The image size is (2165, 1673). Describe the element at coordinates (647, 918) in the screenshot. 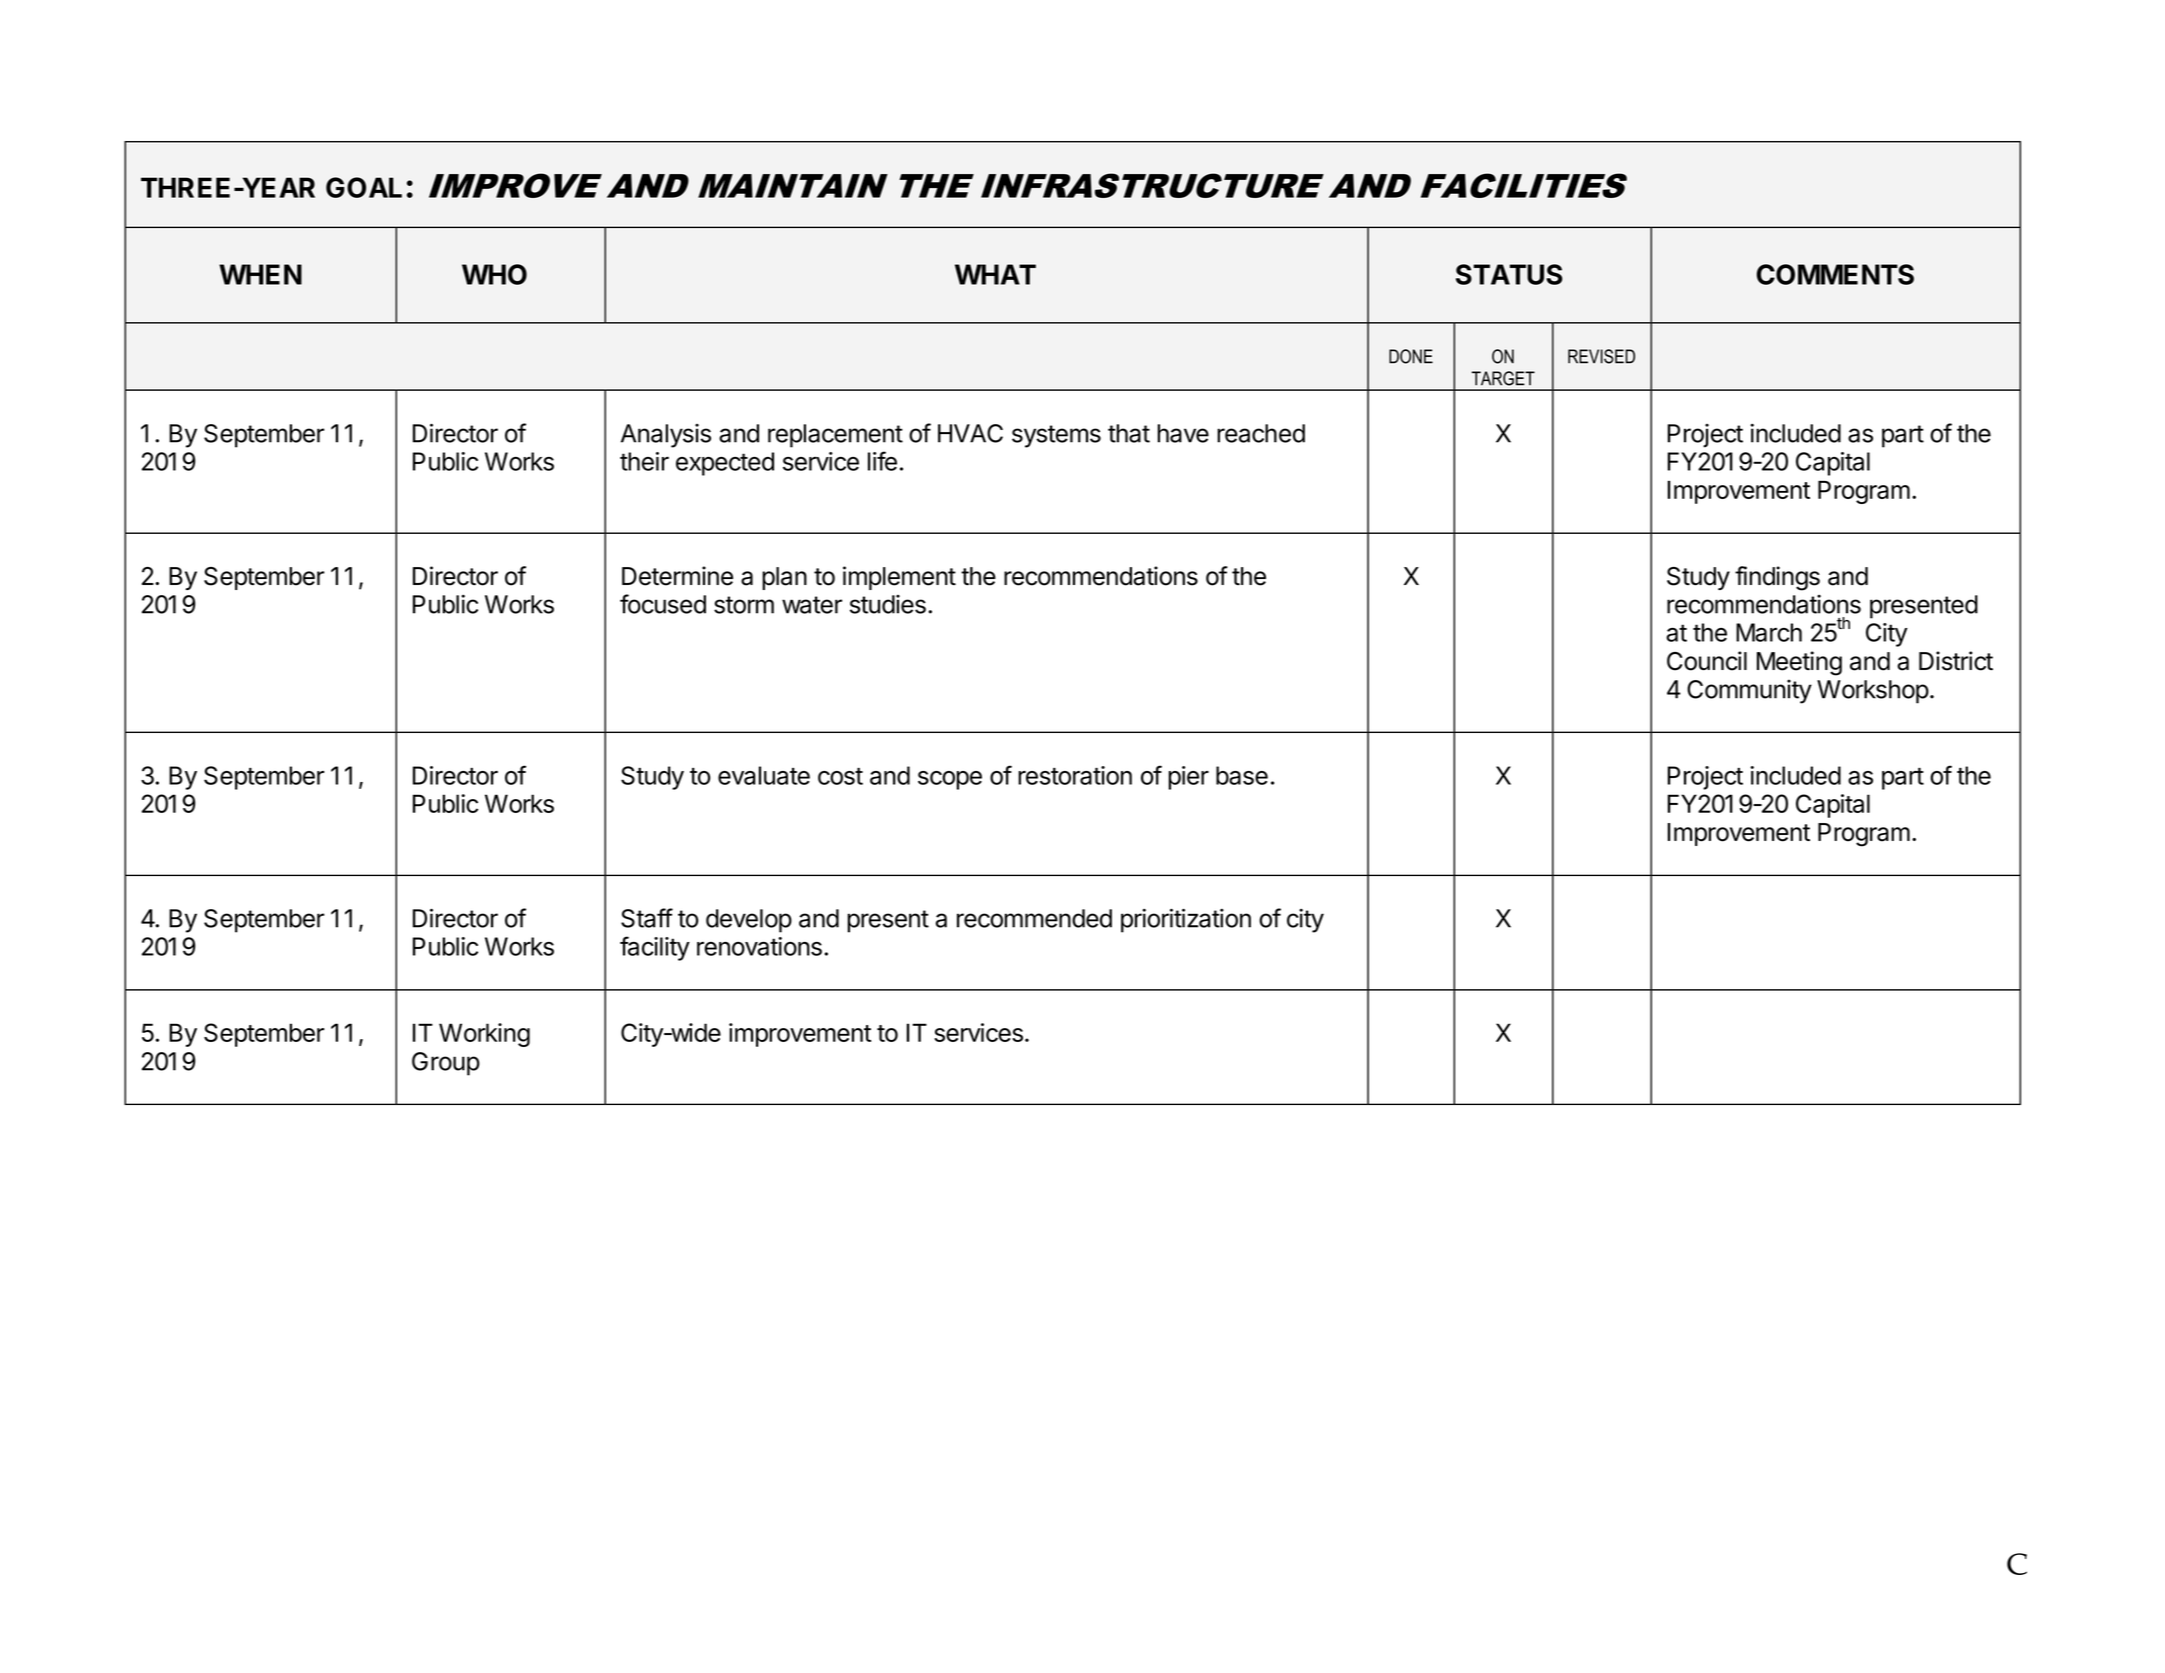

I see `Staff` at that location.
